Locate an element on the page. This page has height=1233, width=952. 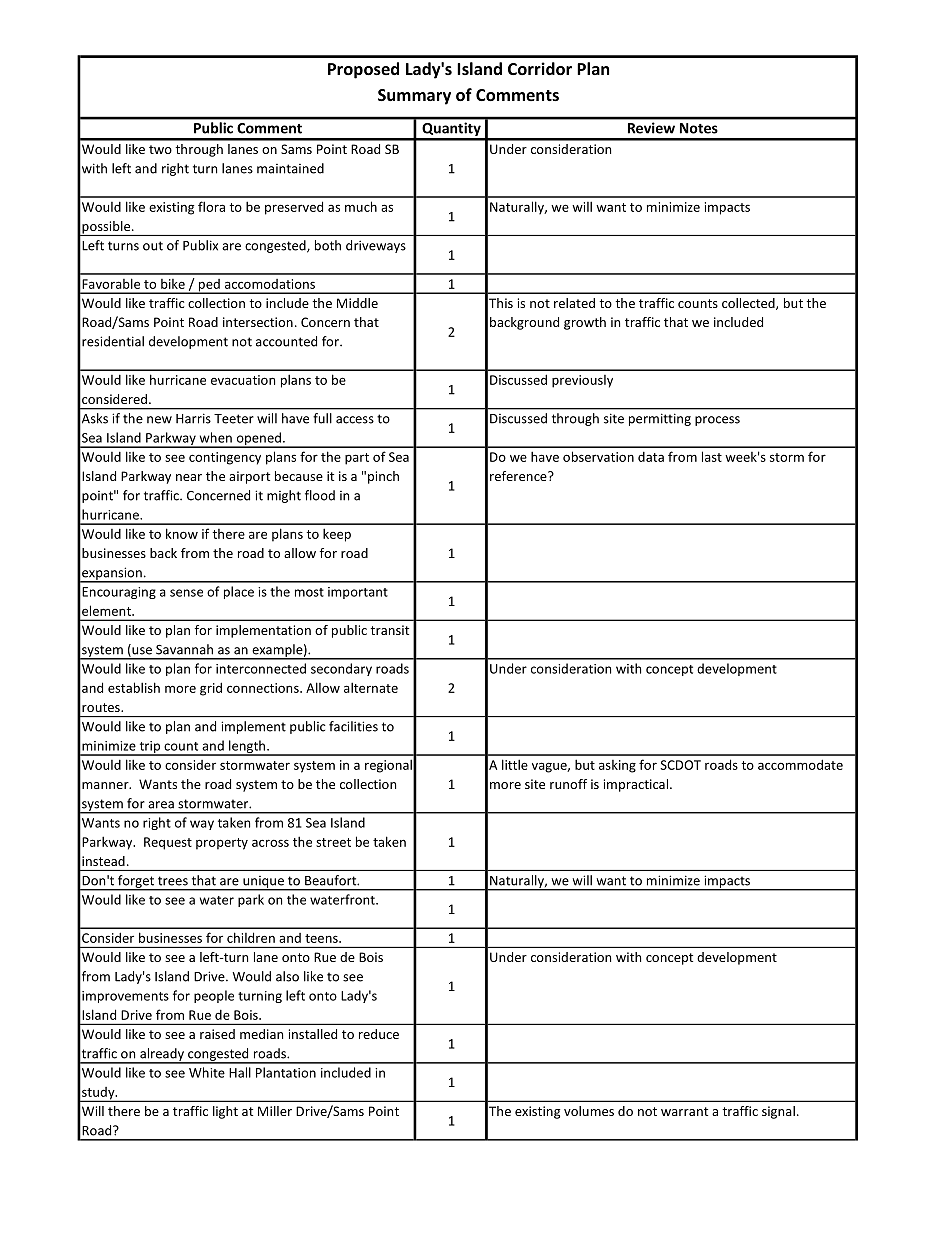
two is located at coordinates (160, 149).
